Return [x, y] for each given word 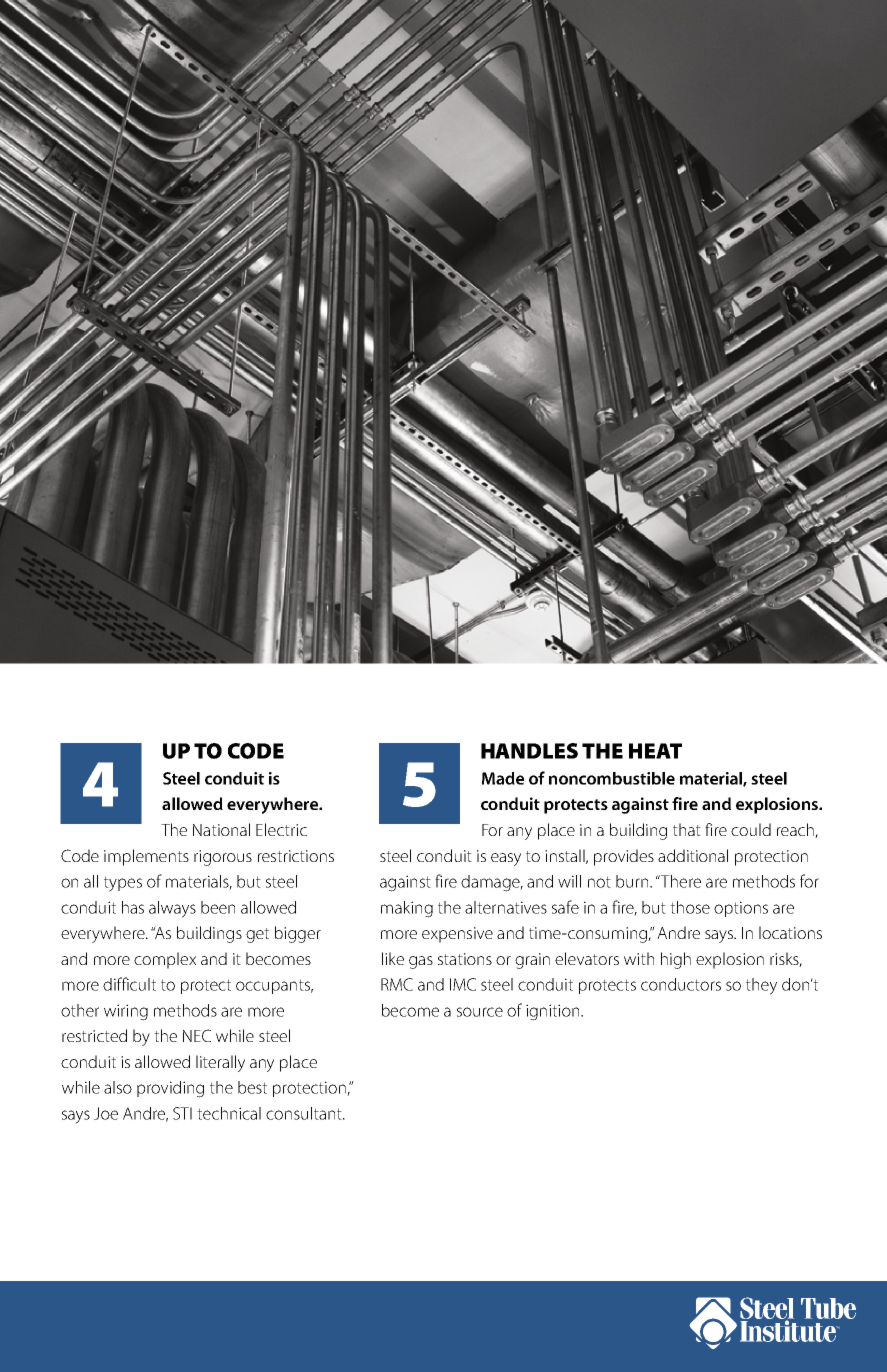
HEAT [655, 751]
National [221, 829]
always [172, 909]
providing [170, 1089]
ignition [554, 1012]
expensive [457, 935]
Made [503, 778]
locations [790, 932]
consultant [305, 1113]
